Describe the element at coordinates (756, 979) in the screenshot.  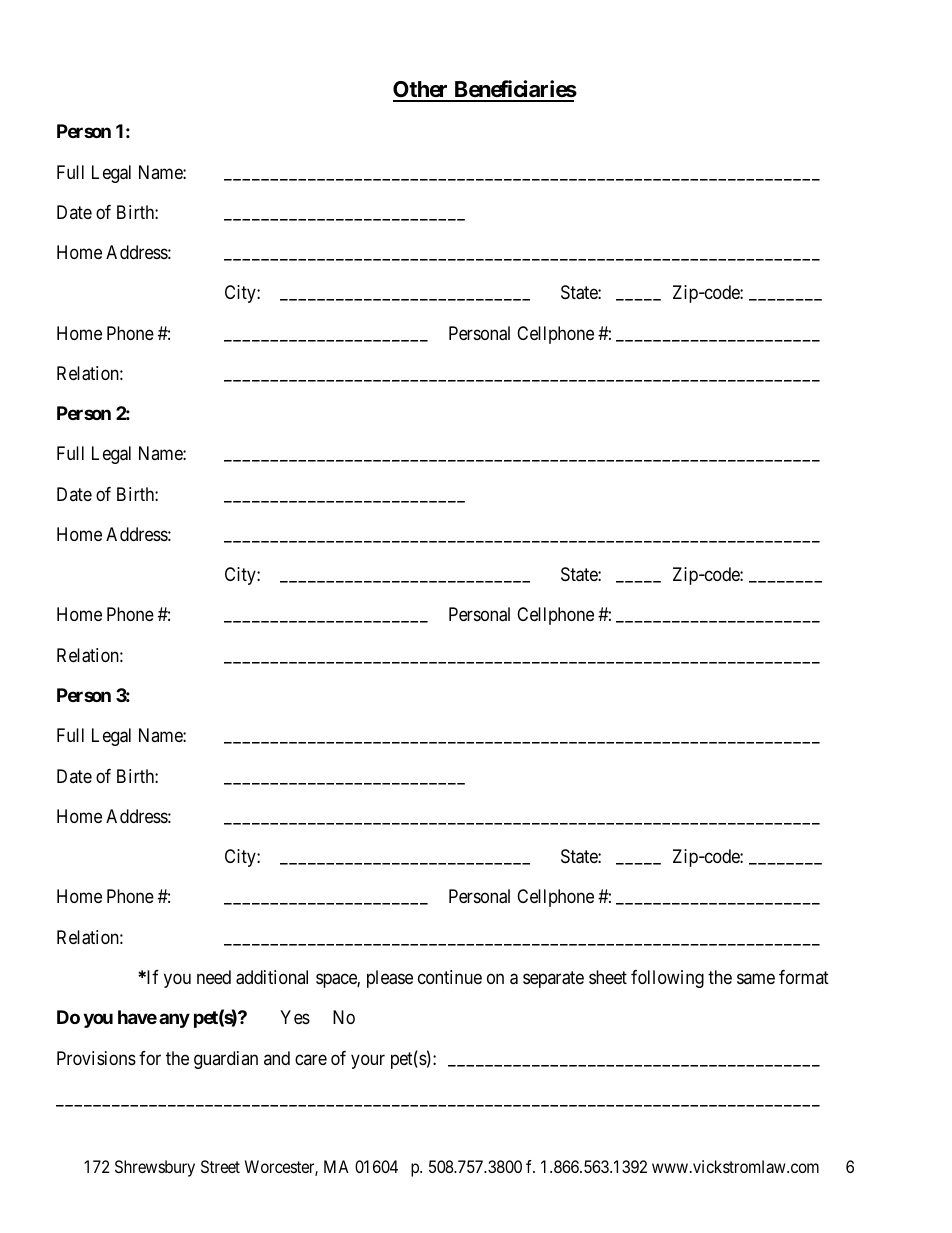
I see `same` at that location.
